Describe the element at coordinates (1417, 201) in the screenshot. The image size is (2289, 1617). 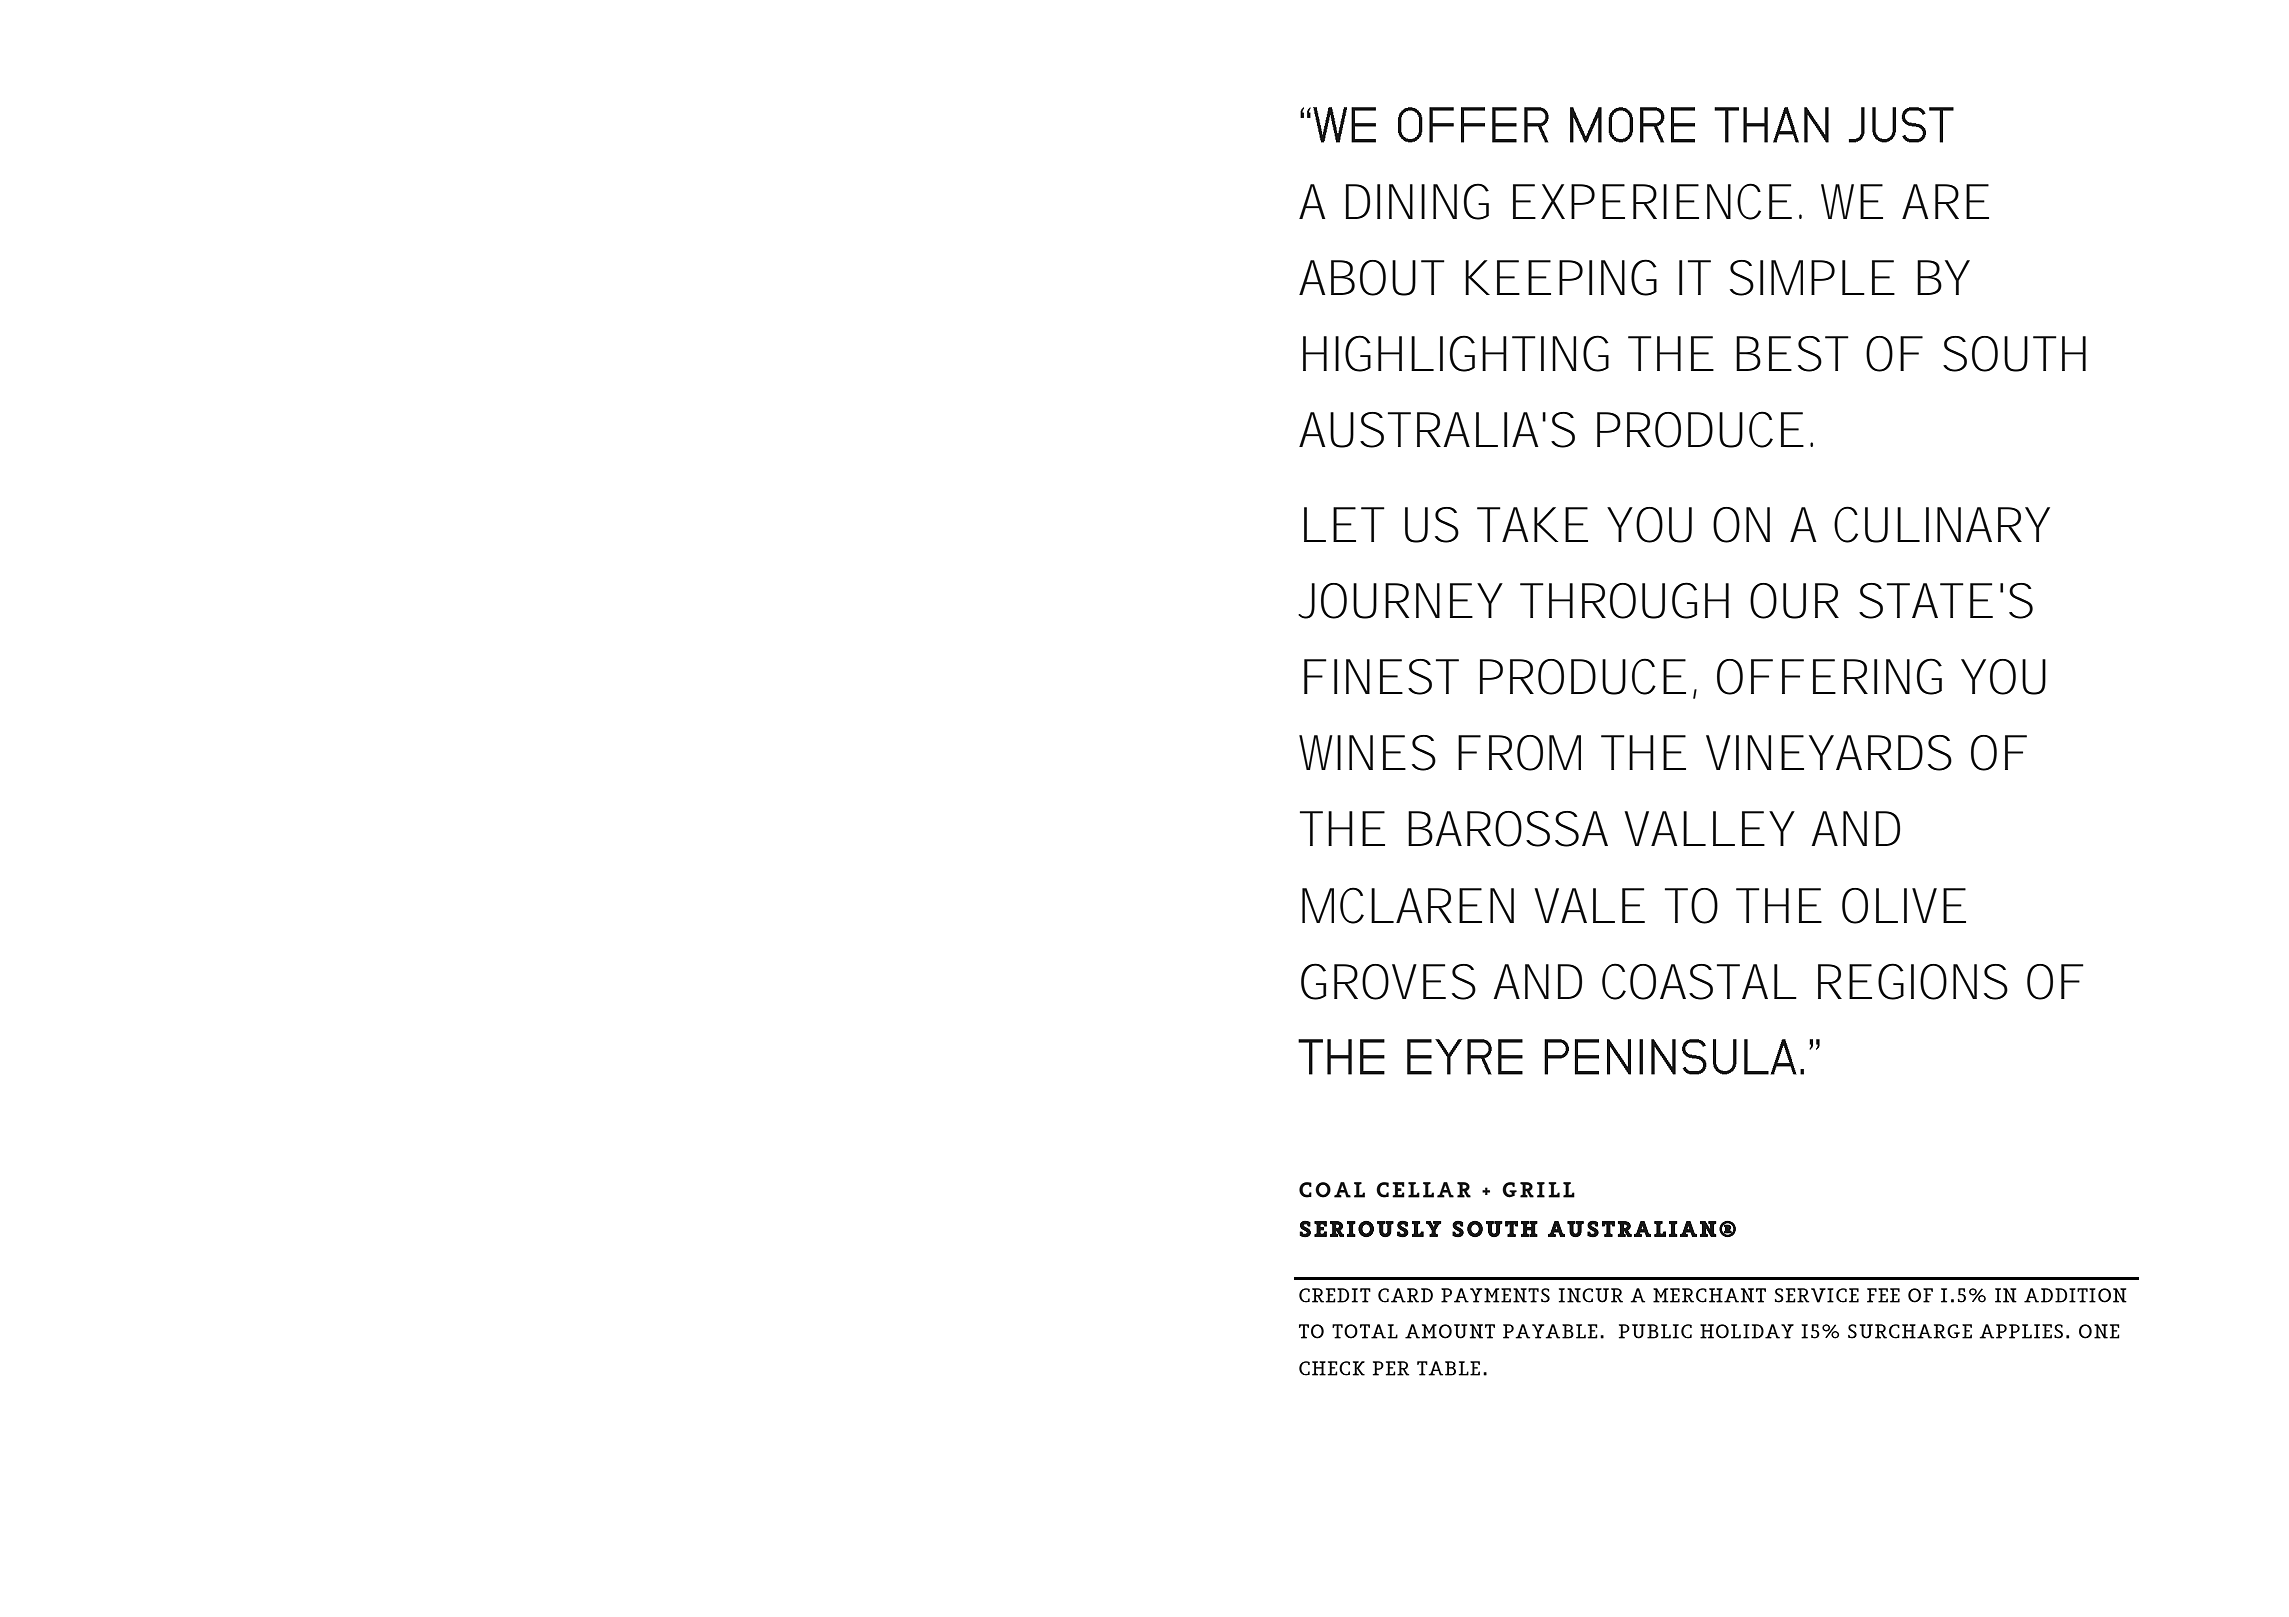
I see `DINING` at that location.
